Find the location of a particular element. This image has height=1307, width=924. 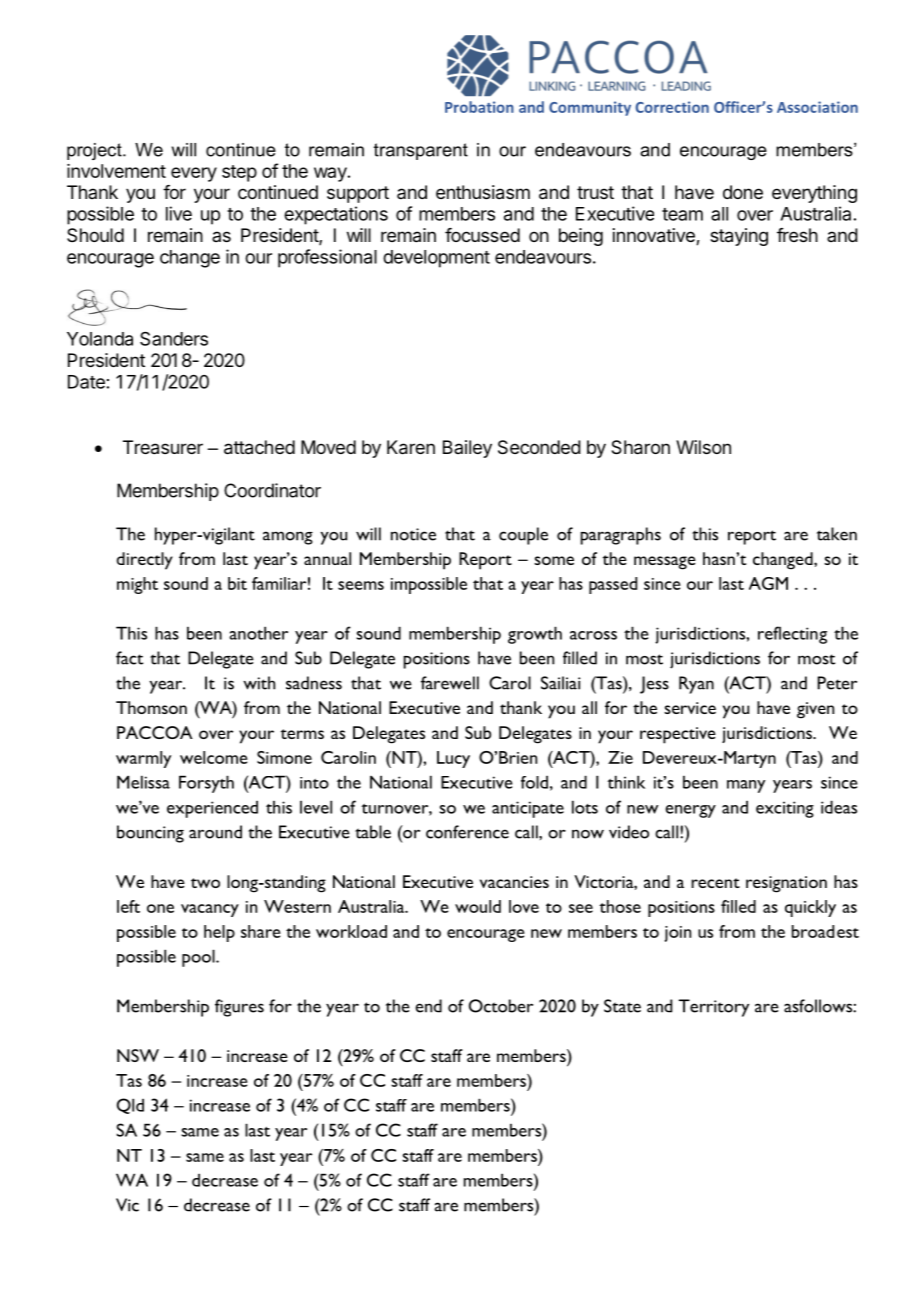

Bailey is located at coordinates (467, 449).
